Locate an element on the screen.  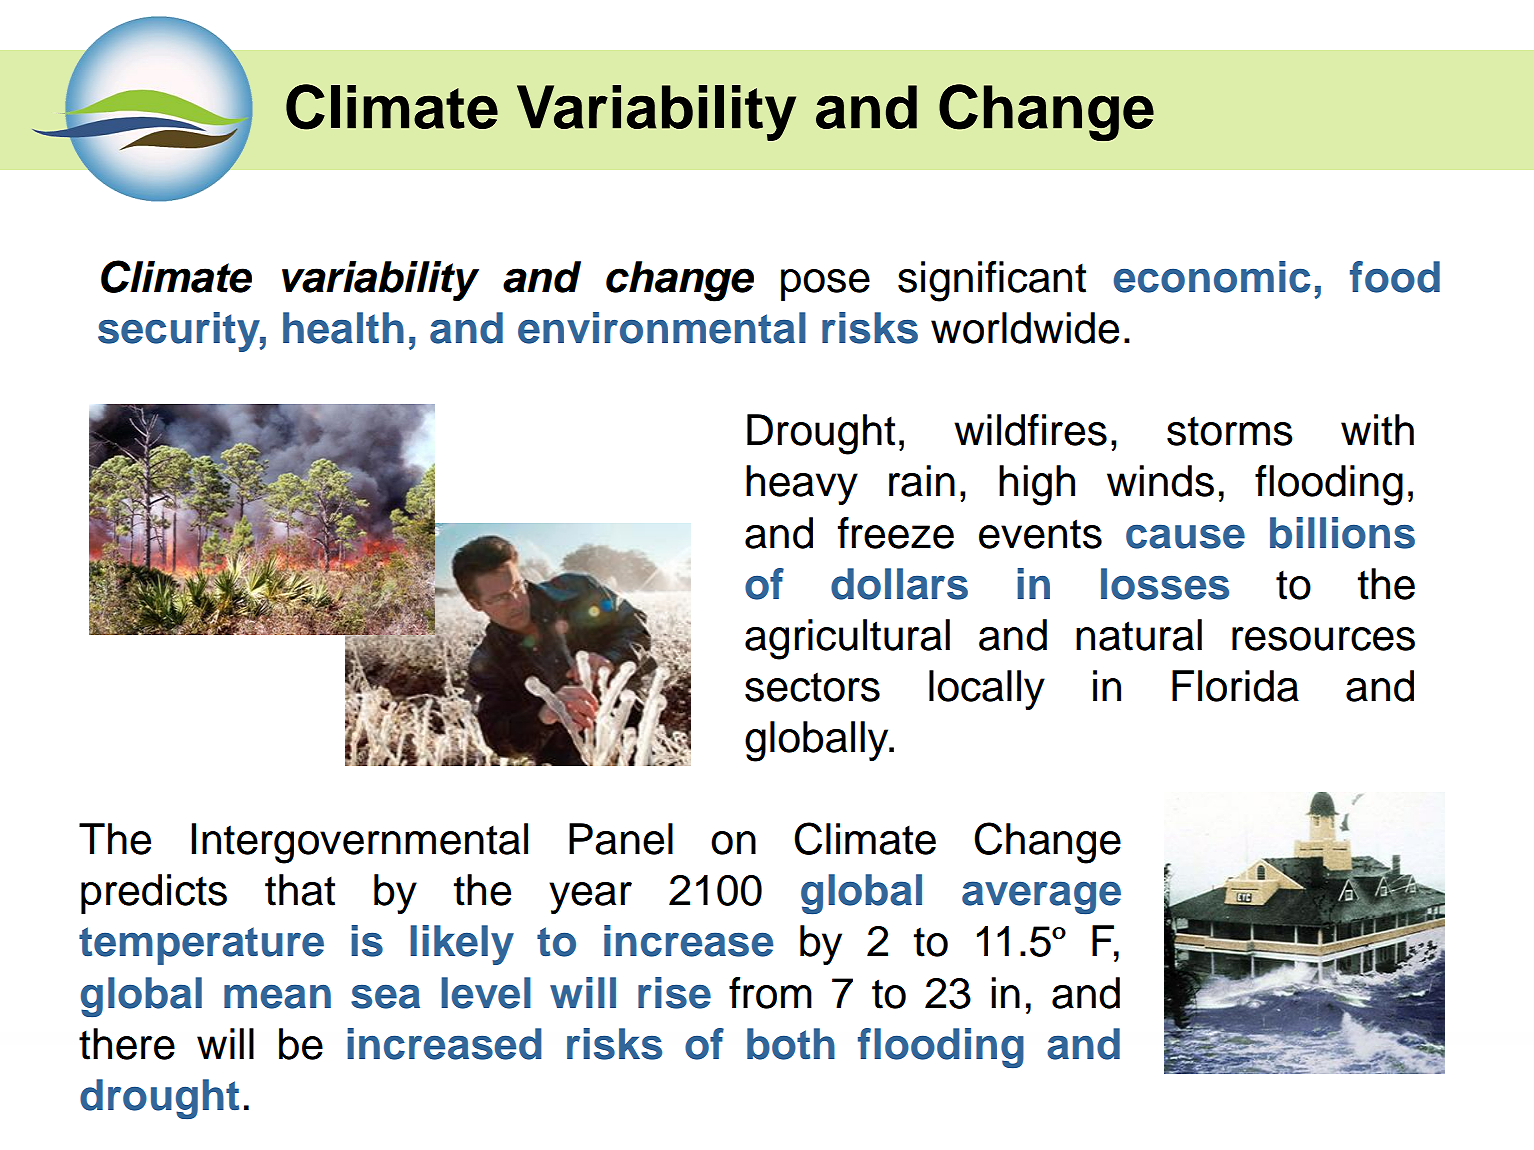
economic is located at coordinates (1212, 277).
